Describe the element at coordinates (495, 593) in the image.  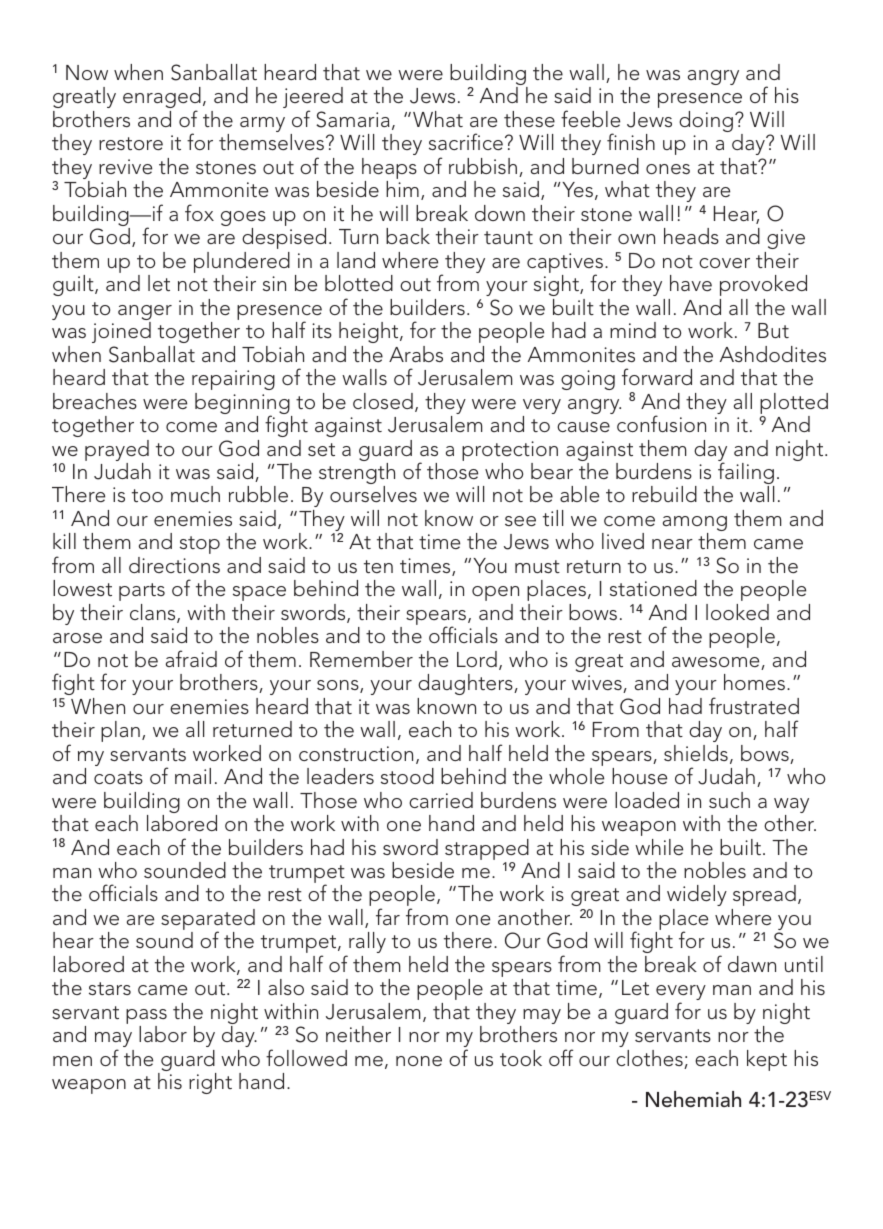
I see `open` at that location.
